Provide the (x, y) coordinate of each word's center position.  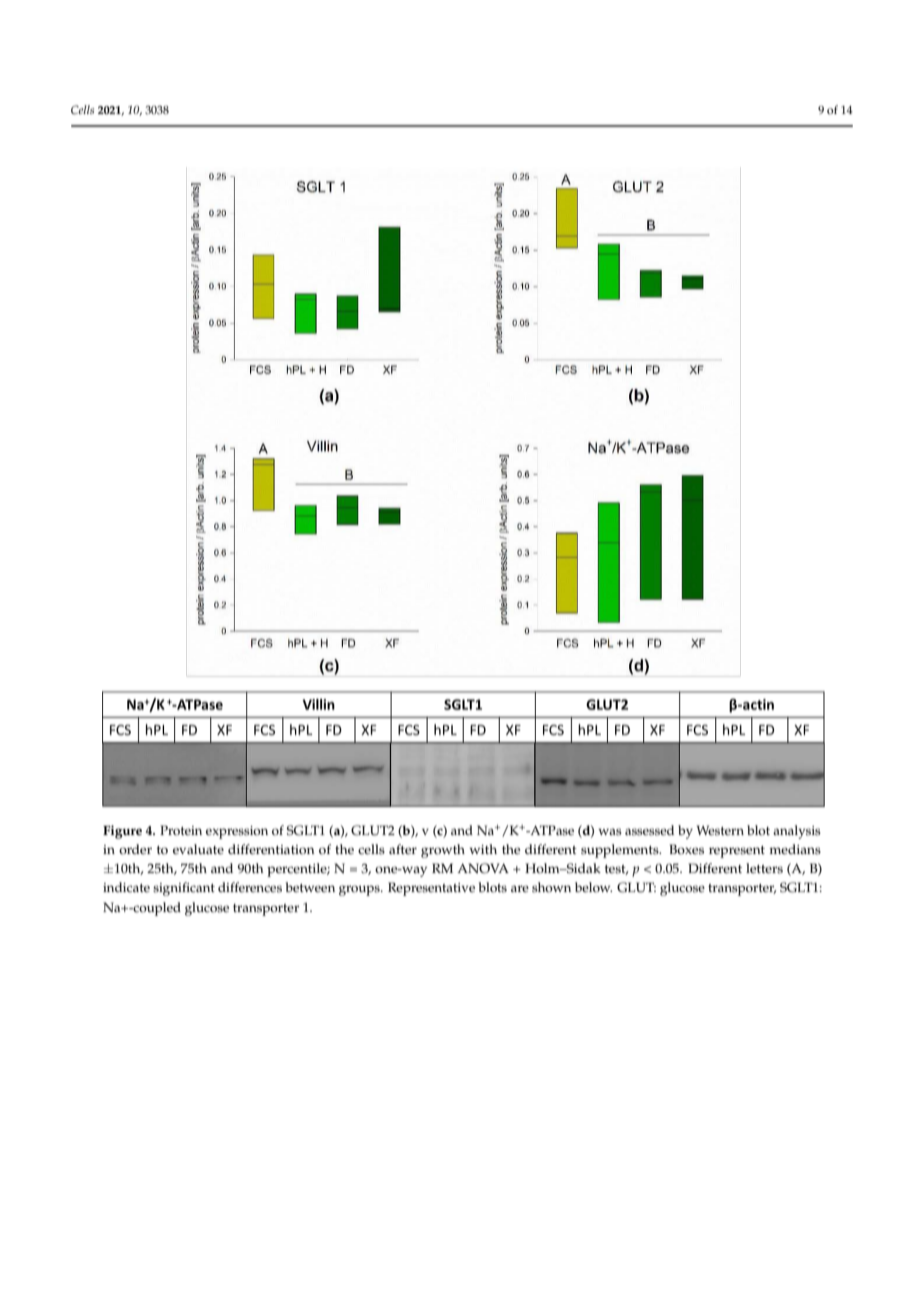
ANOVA (483, 868)
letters (764, 868)
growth (443, 851)
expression (237, 832)
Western (720, 830)
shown (551, 887)
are (520, 889)
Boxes (687, 849)
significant (184, 889)
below (593, 887)
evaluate (198, 849)
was (610, 832)
